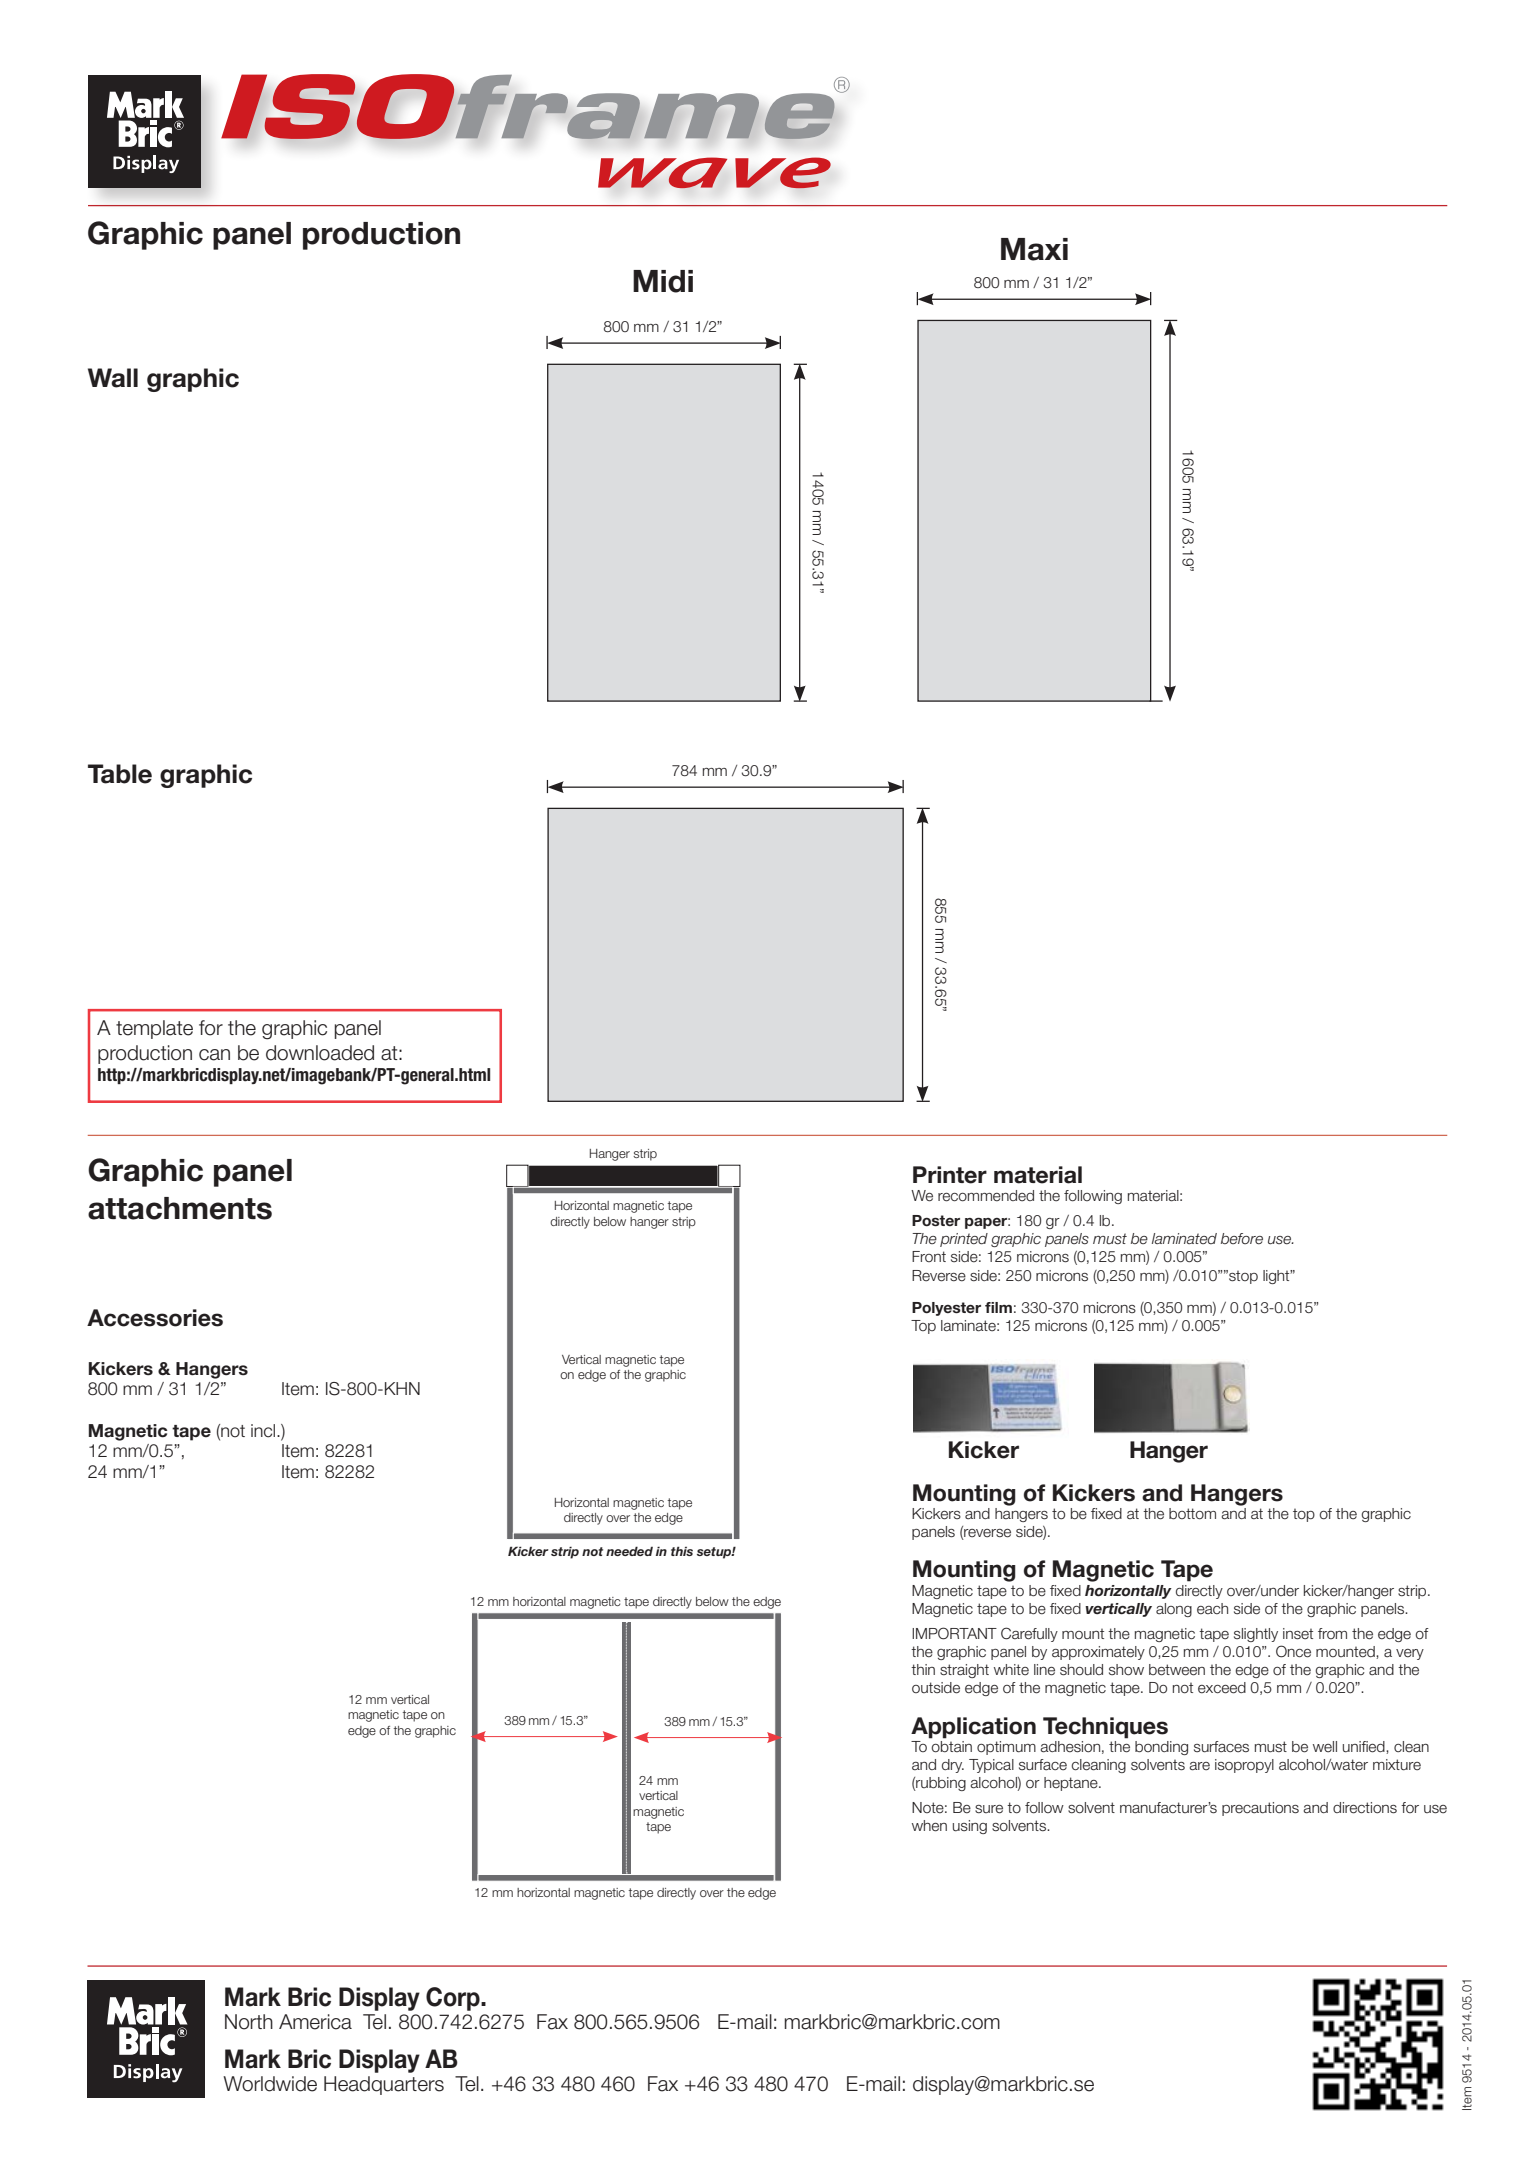 This screenshot has width=1535, height=2171. What do you see at coordinates (1242, 1239) in the screenshot?
I see `before` at bounding box center [1242, 1239].
